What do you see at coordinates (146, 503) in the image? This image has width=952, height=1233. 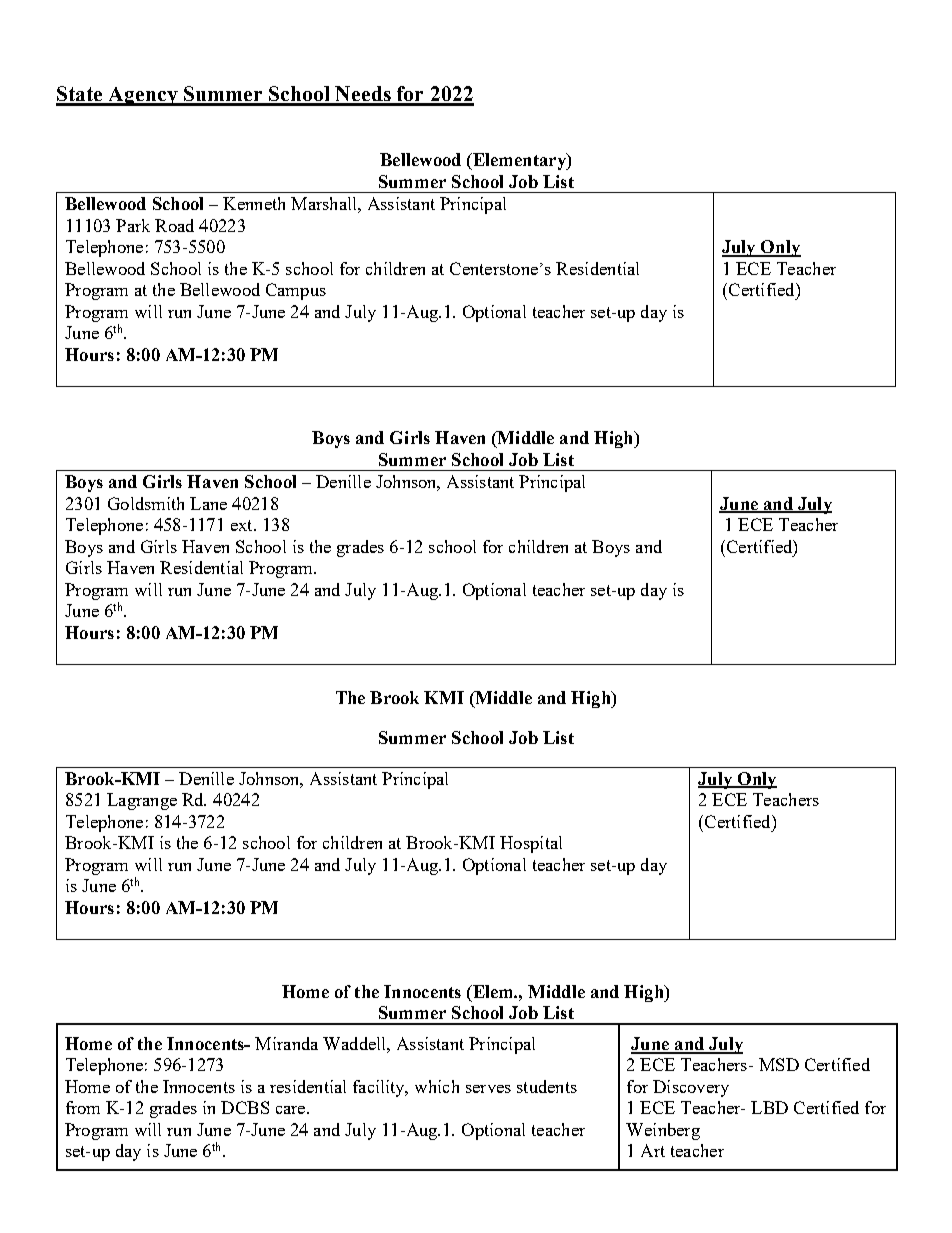 I see `Goldsmith` at bounding box center [146, 503].
